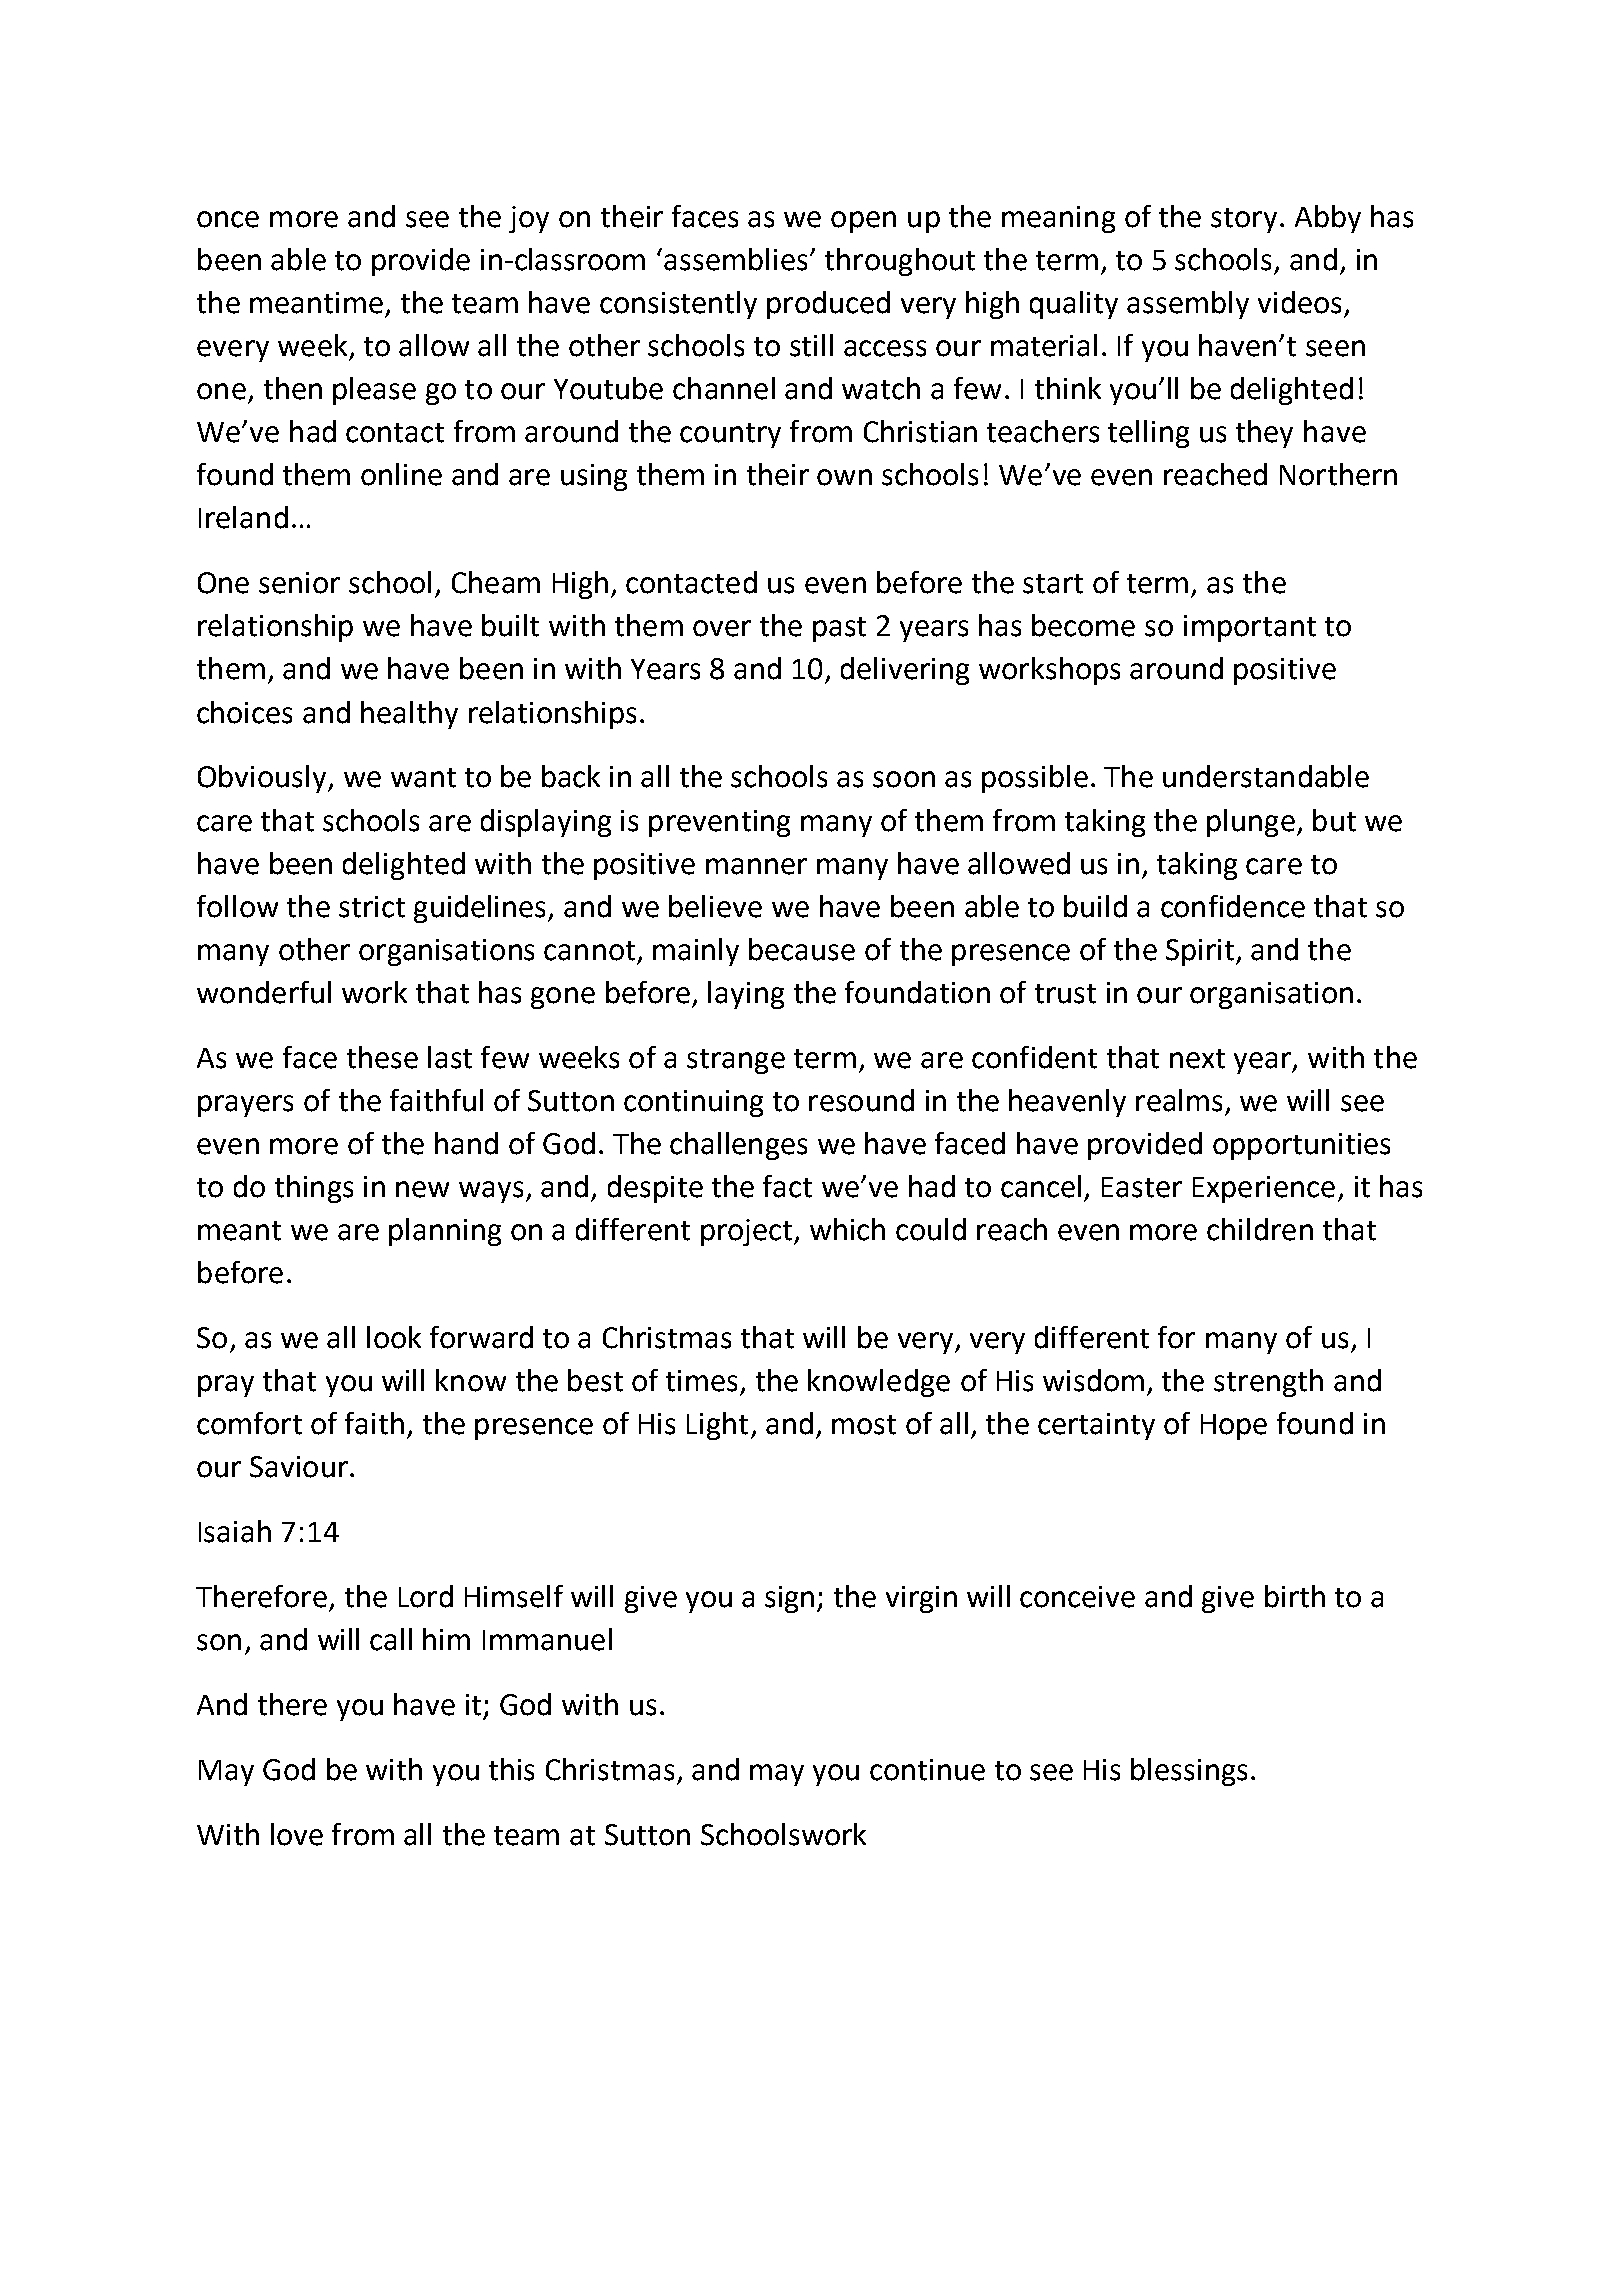 The image size is (1622, 2294). Describe the element at coordinates (735, 259) in the screenshot. I see `assemblies` at that location.
